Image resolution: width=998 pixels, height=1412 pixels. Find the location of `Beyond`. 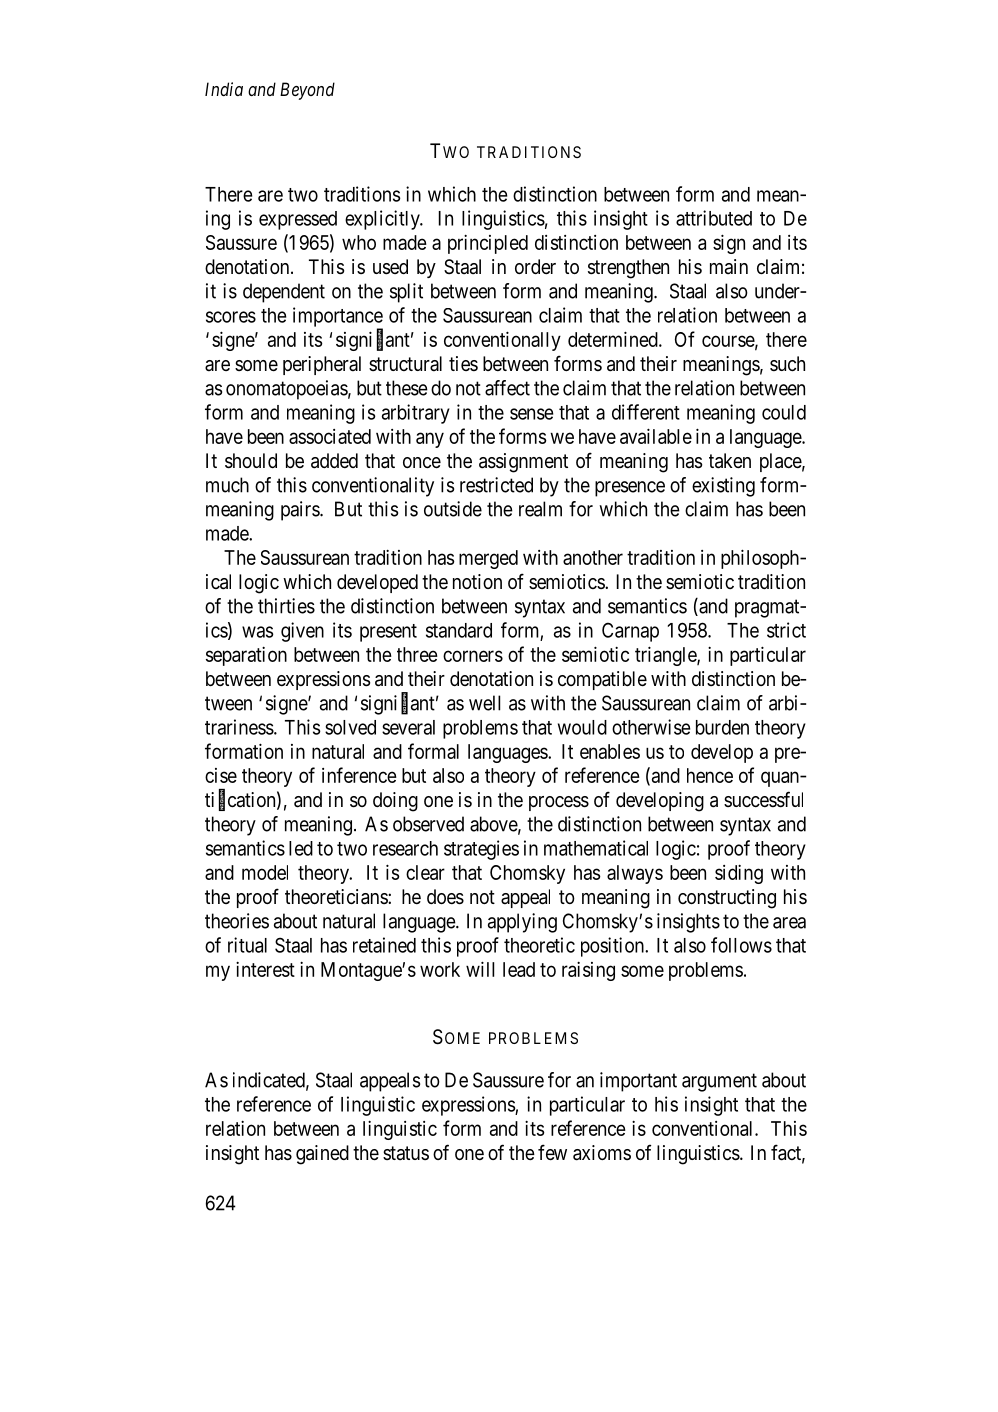

Beyond is located at coordinates (307, 91).
